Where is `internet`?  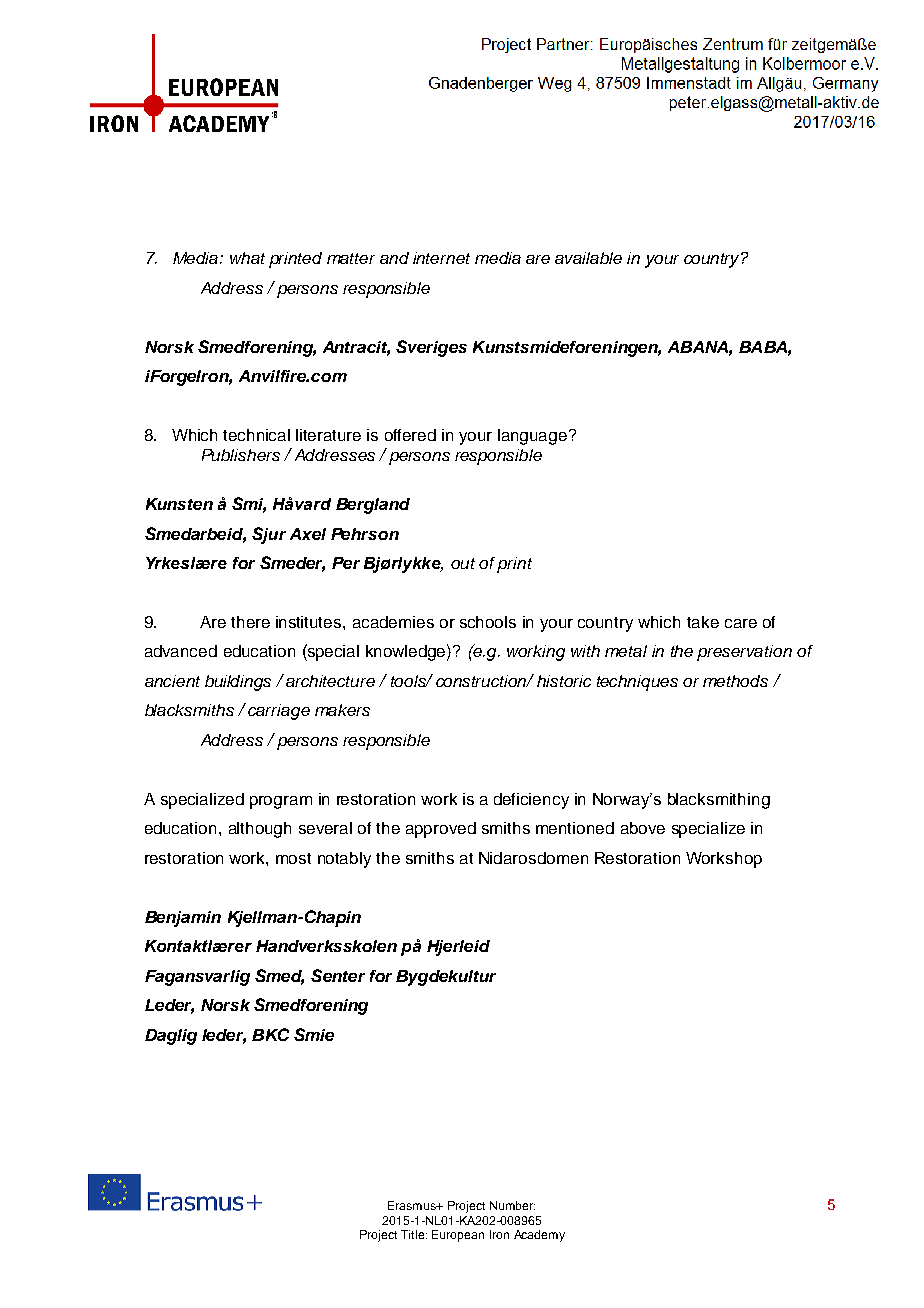 internet is located at coordinates (441, 258).
